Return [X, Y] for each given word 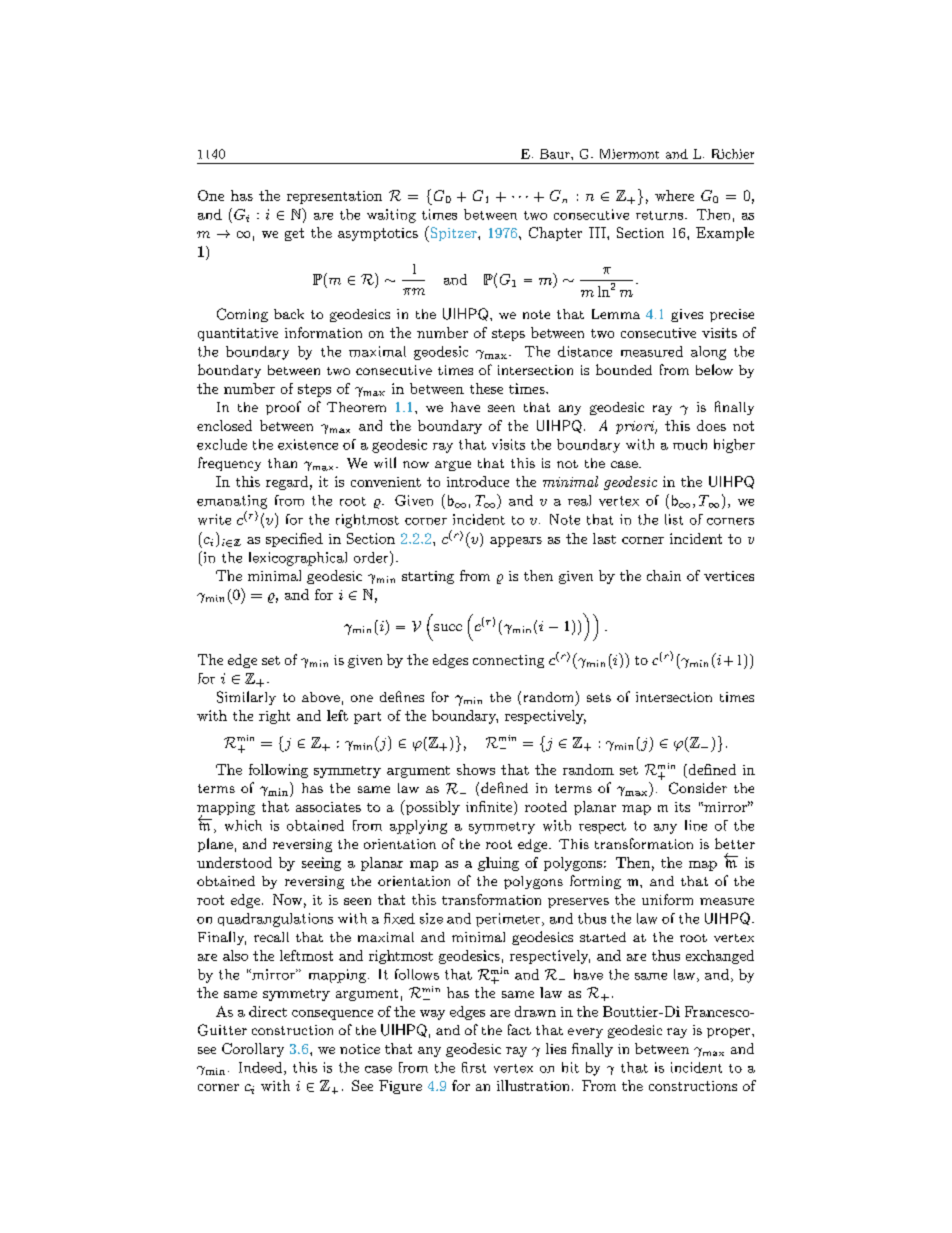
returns [659, 215]
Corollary [253, 1050]
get [294, 234]
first [474, 1067]
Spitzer [453, 234]
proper [728, 1033]
